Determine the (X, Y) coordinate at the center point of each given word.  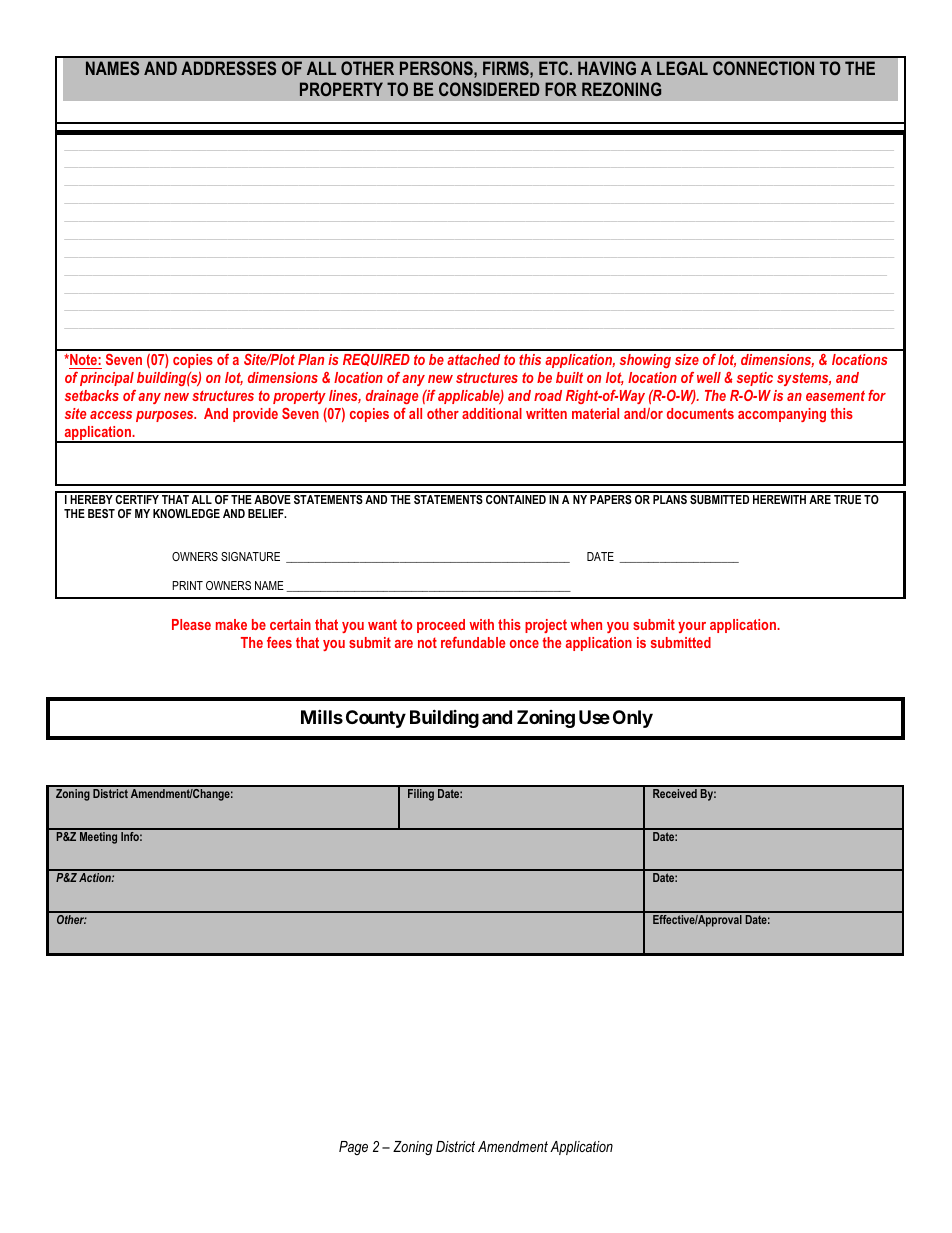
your (692, 627)
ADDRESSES (228, 68)
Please (191, 624)
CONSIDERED (489, 89)
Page (353, 1148)
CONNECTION (763, 68)
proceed (441, 626)
